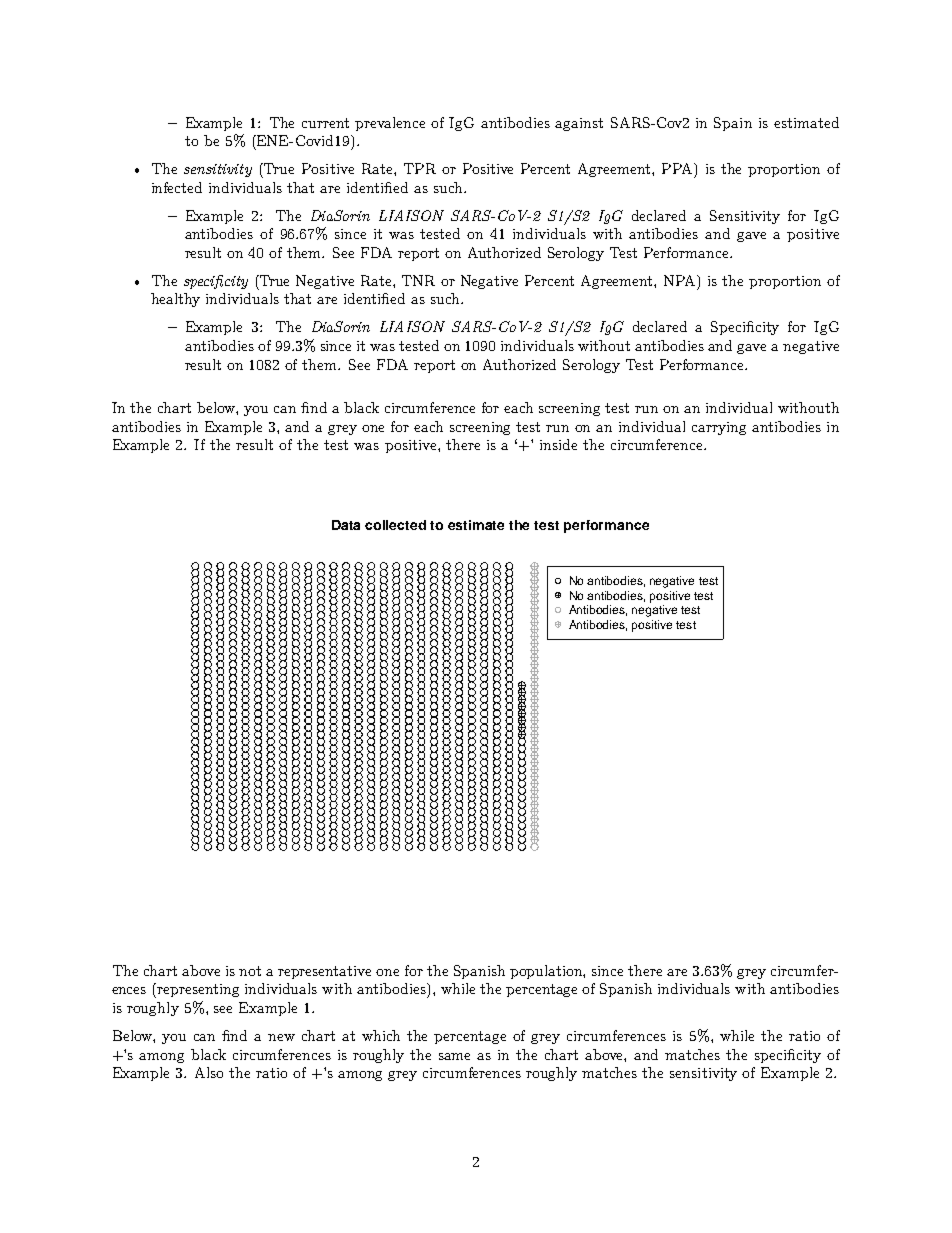 The height and width of the page is (1233, 952). Describe the element at coordinates (418, 280) in the page. I see `TNR` at that location.
